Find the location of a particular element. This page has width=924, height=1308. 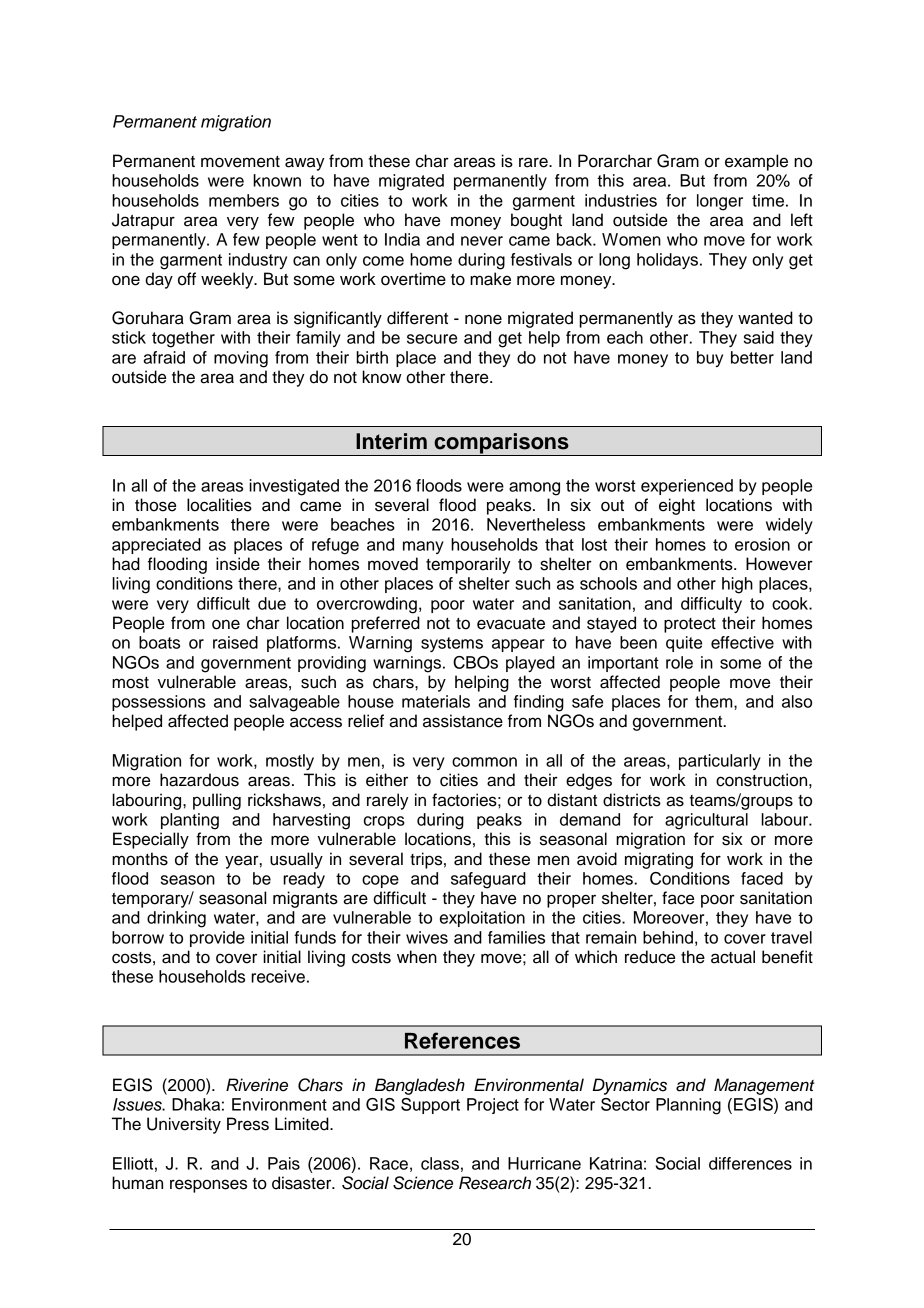

responses is located at coordinates (208, 1186).
